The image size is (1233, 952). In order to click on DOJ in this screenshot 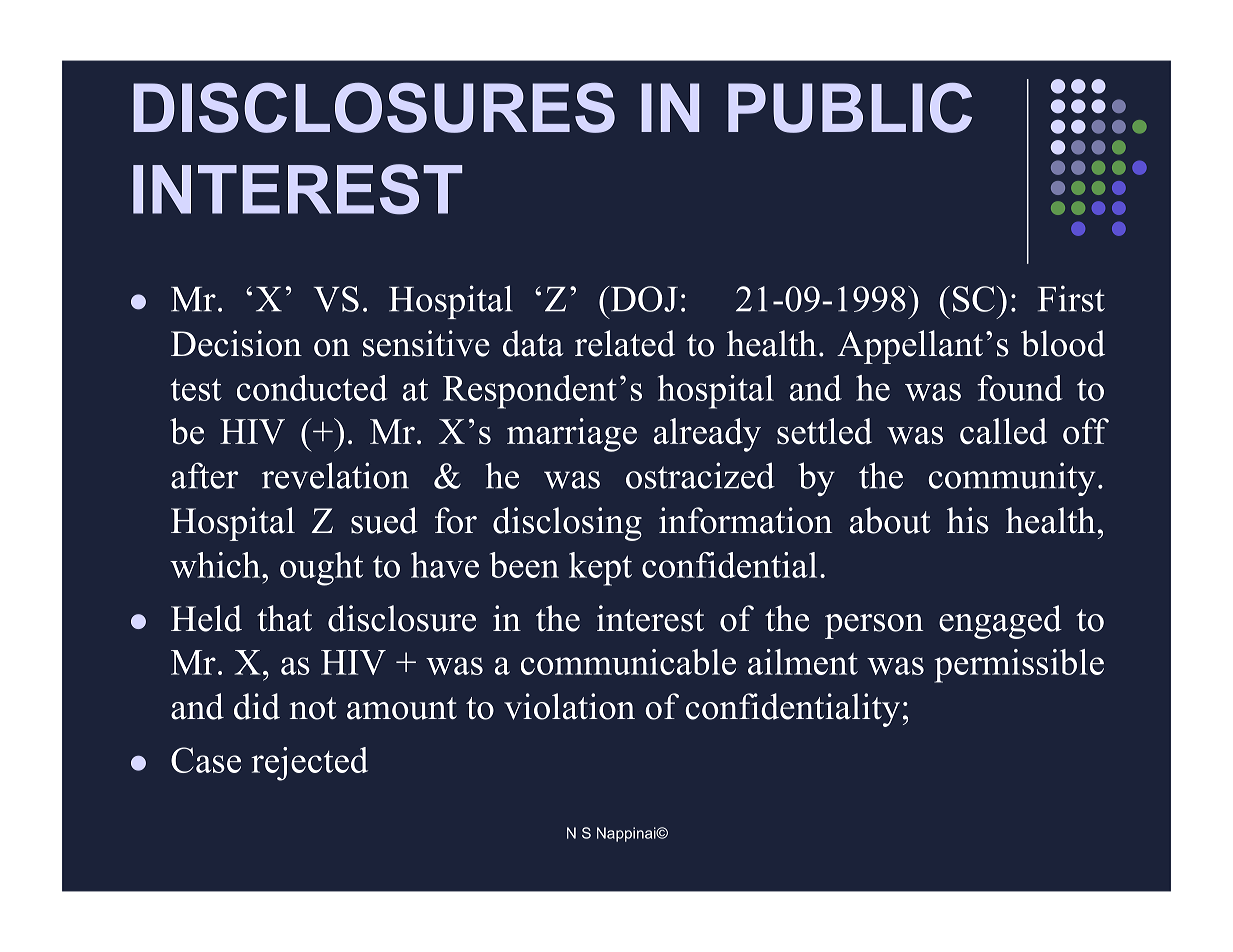, I will do `click(643, 299)`.
